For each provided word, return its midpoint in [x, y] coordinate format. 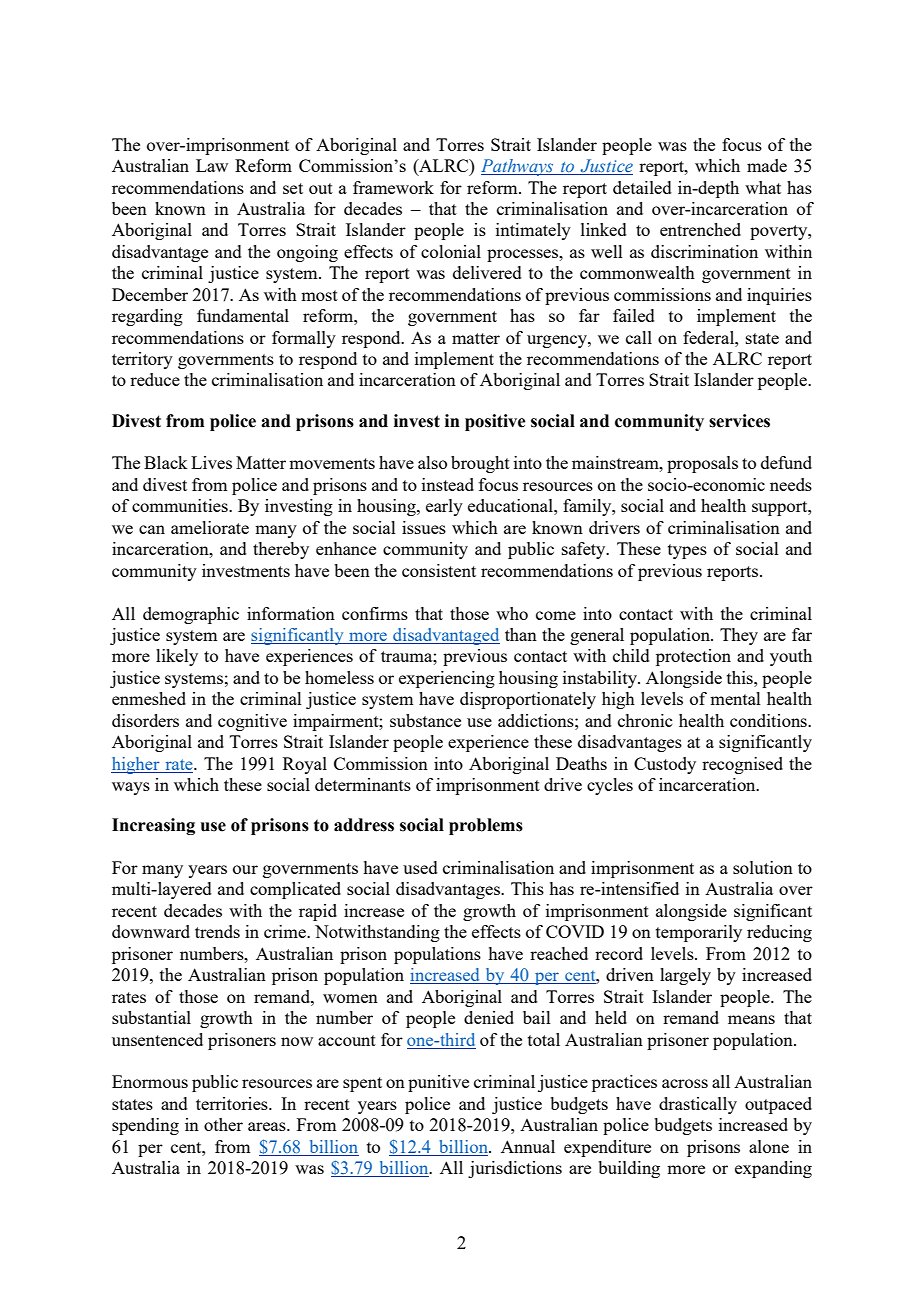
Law [212, 165]
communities [181, 505]
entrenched [700, 229]
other [223, 1124]
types [687, 551]
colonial [451, 251]
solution [763, 867]
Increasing [153, 826]
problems [486, 826]
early [444, 507]
